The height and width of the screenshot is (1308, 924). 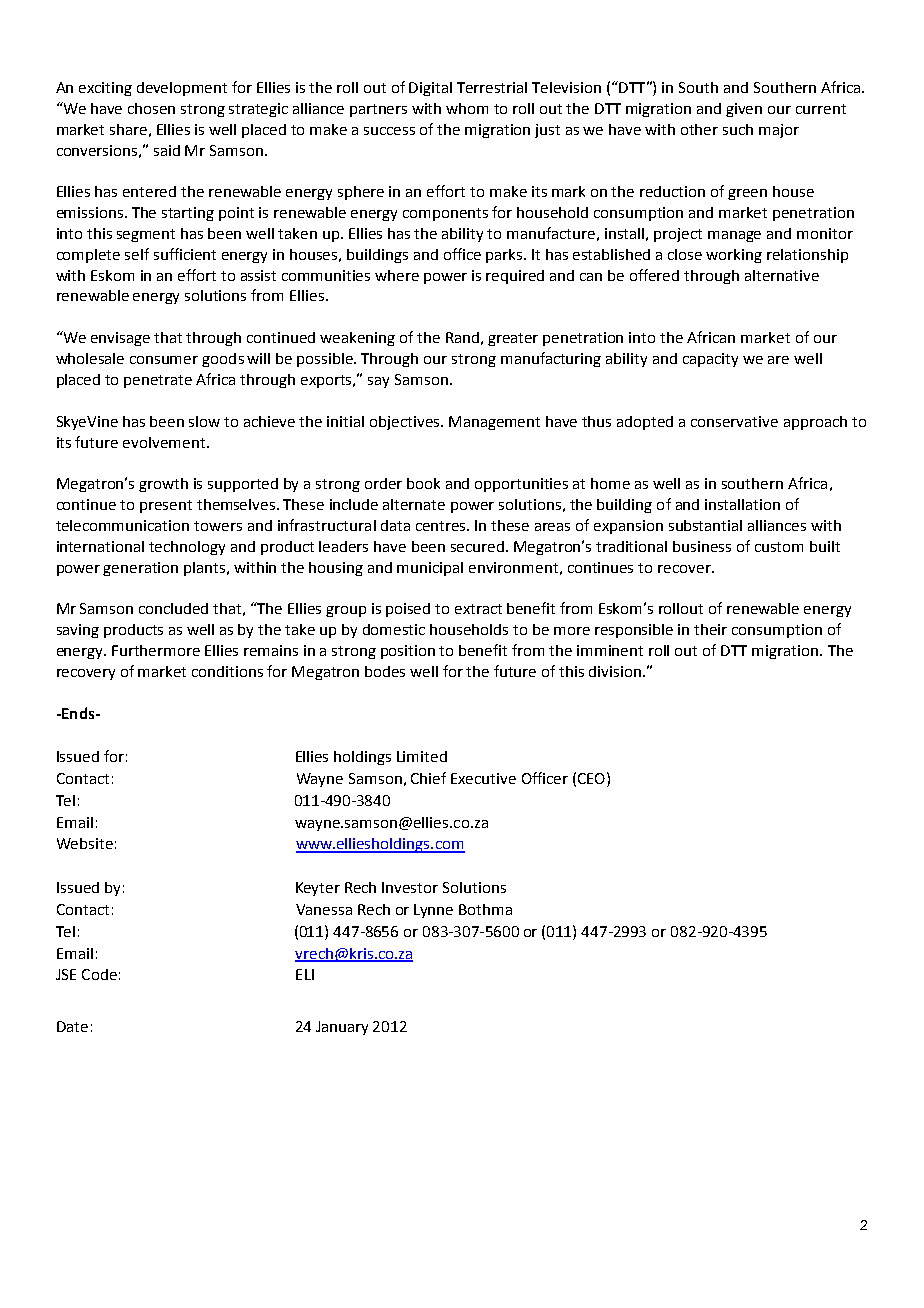 What do you see at coordinates (428, 778) in the screenshot?
I see `Chief` at bounding box center [428, 778].
